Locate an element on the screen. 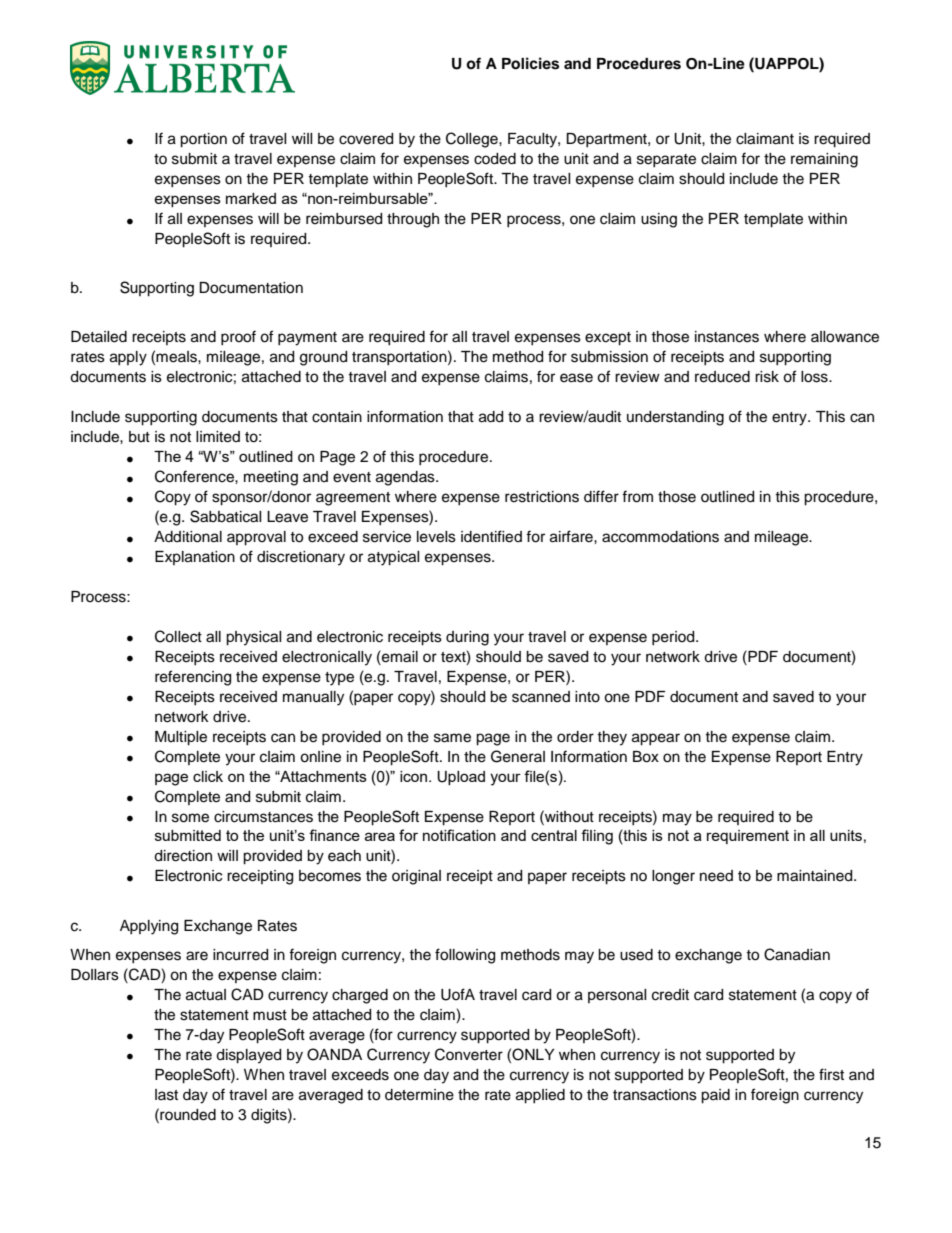 The height and width of the screenshot is (1233, 952). College is located at coordinates (473, 140).
